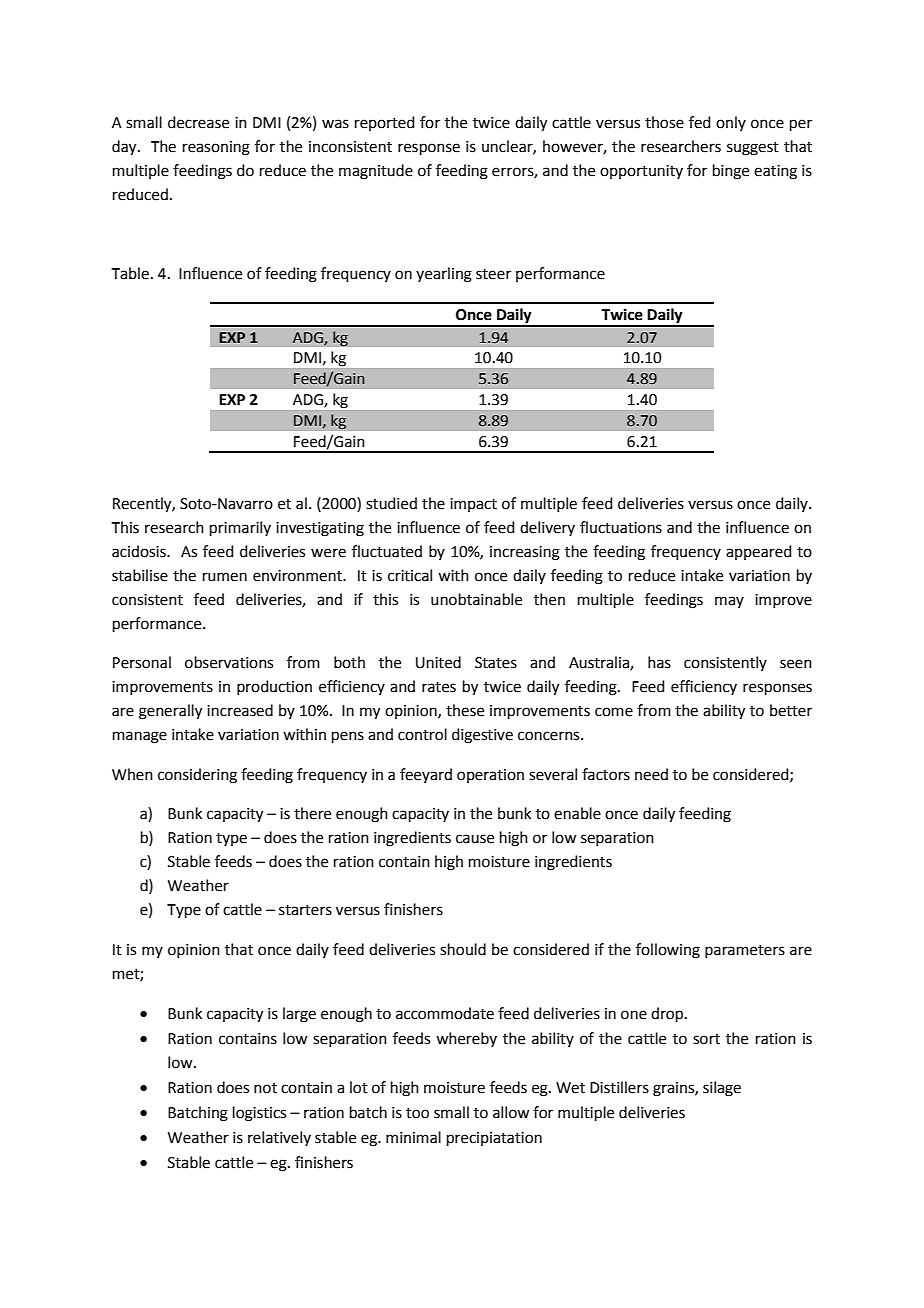  I want to click on logistics, so click(259, 1114).
